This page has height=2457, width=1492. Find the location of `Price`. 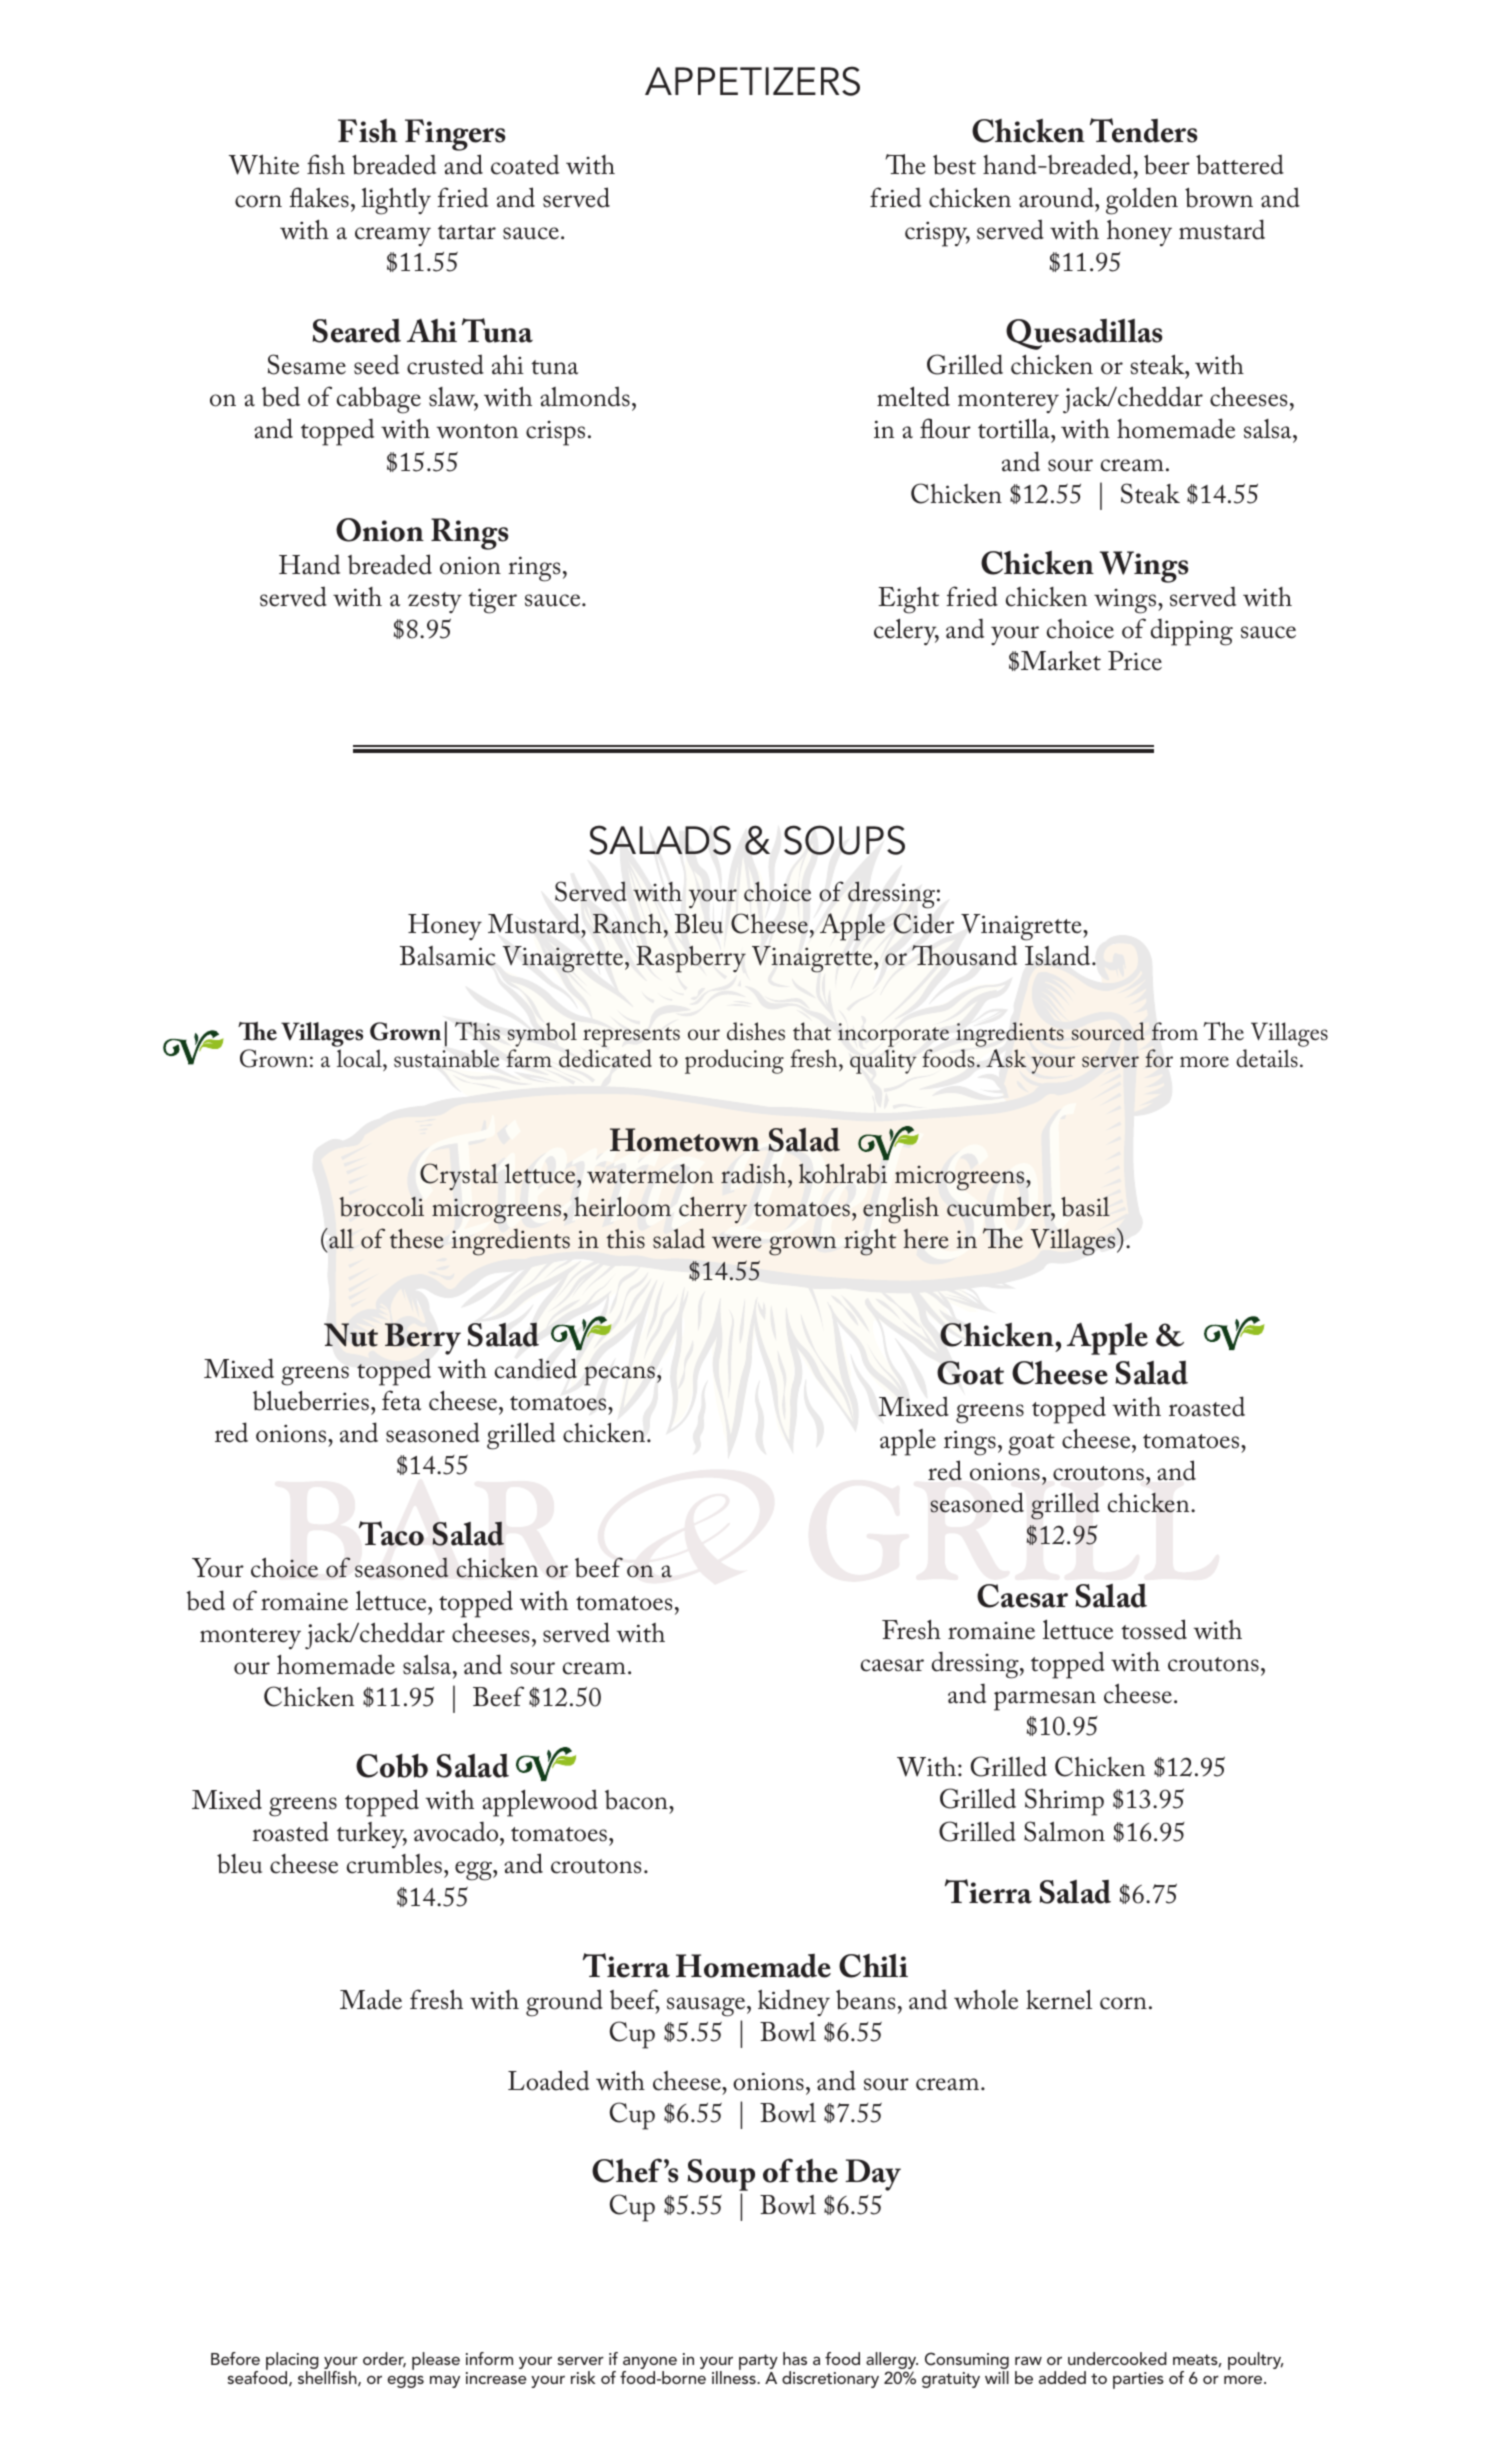

Price is located at coordinates (1135, 661).
